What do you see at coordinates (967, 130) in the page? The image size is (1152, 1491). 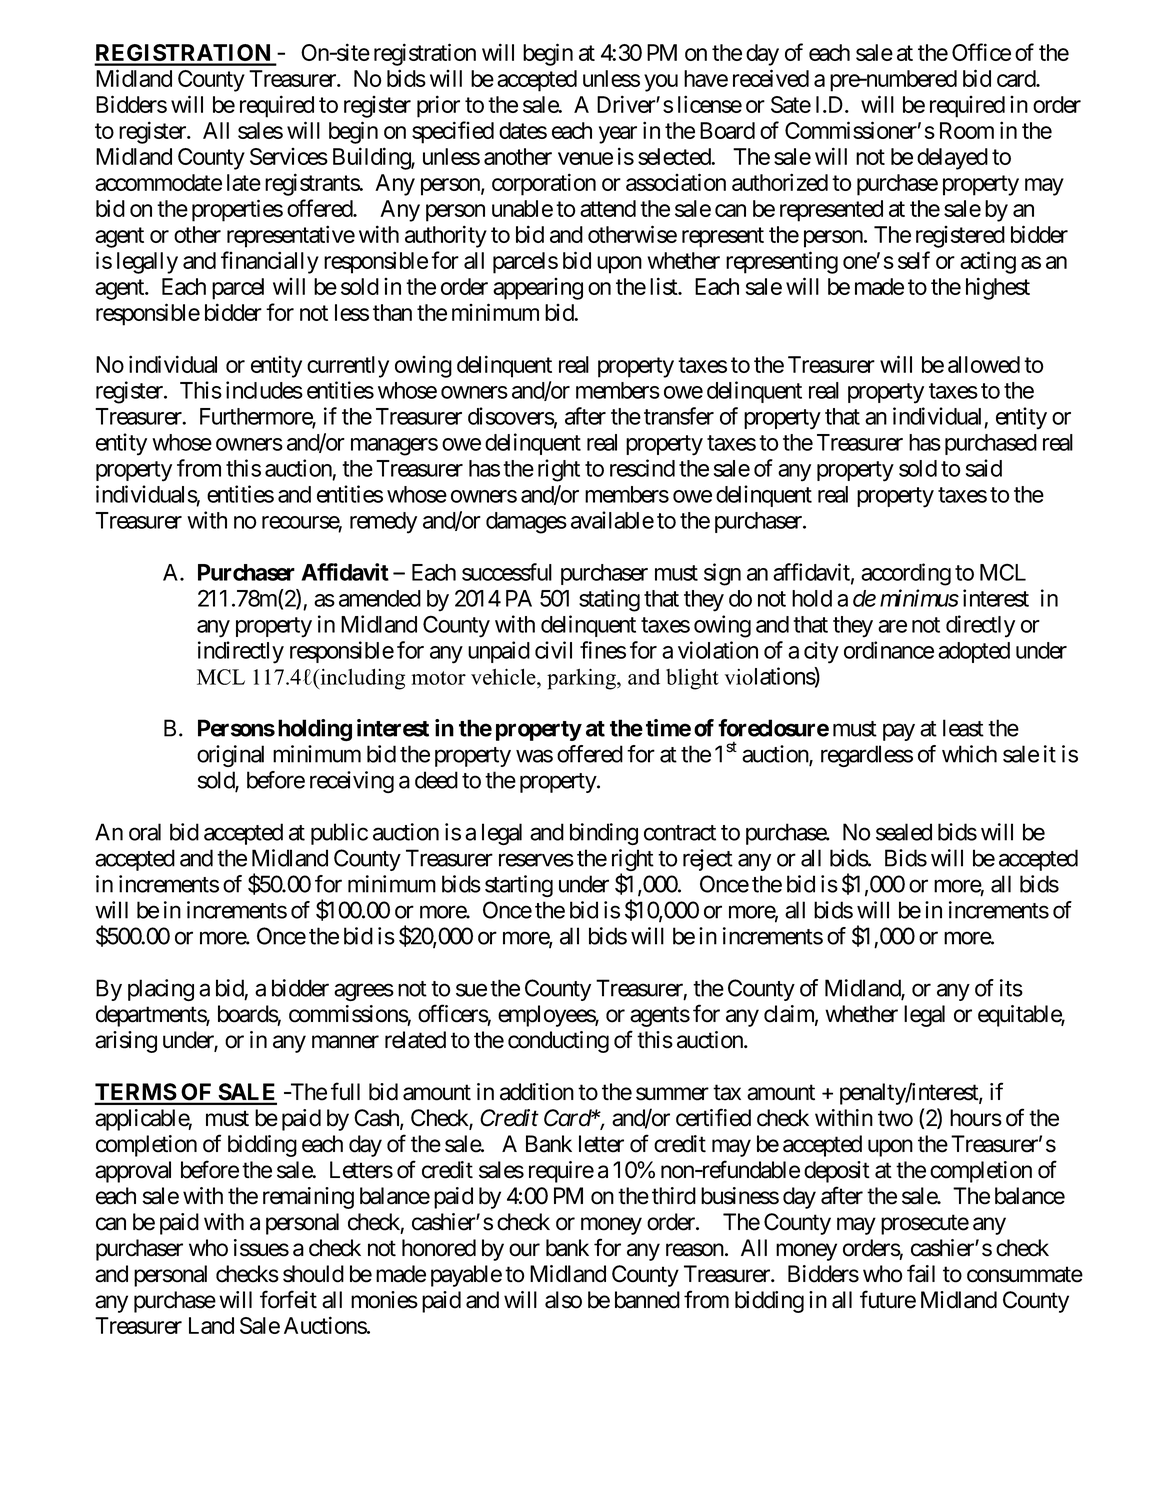 I see `Room` at bounding box center [967, 130].
